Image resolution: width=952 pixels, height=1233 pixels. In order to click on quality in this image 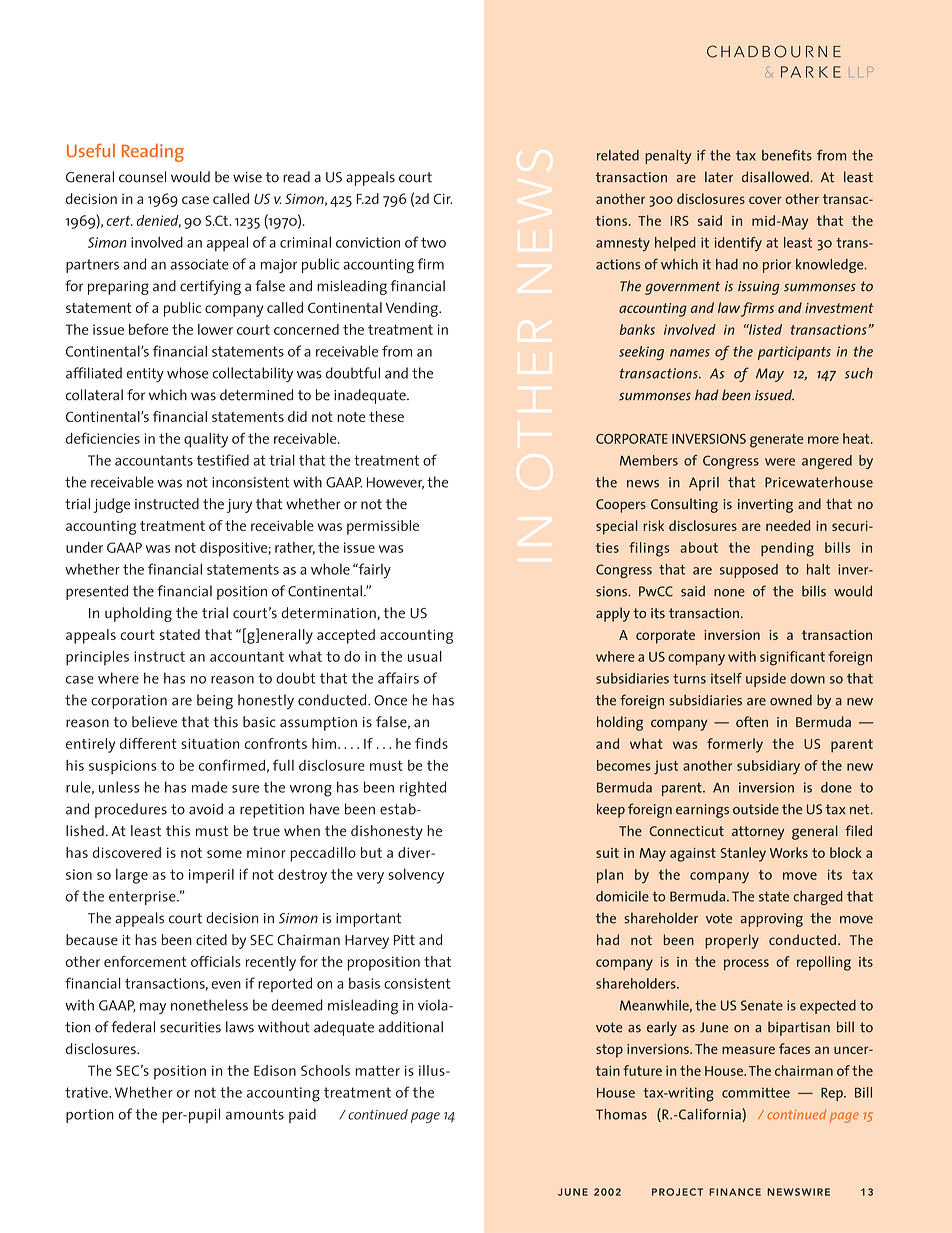, I will do `click(206, 440)`.
